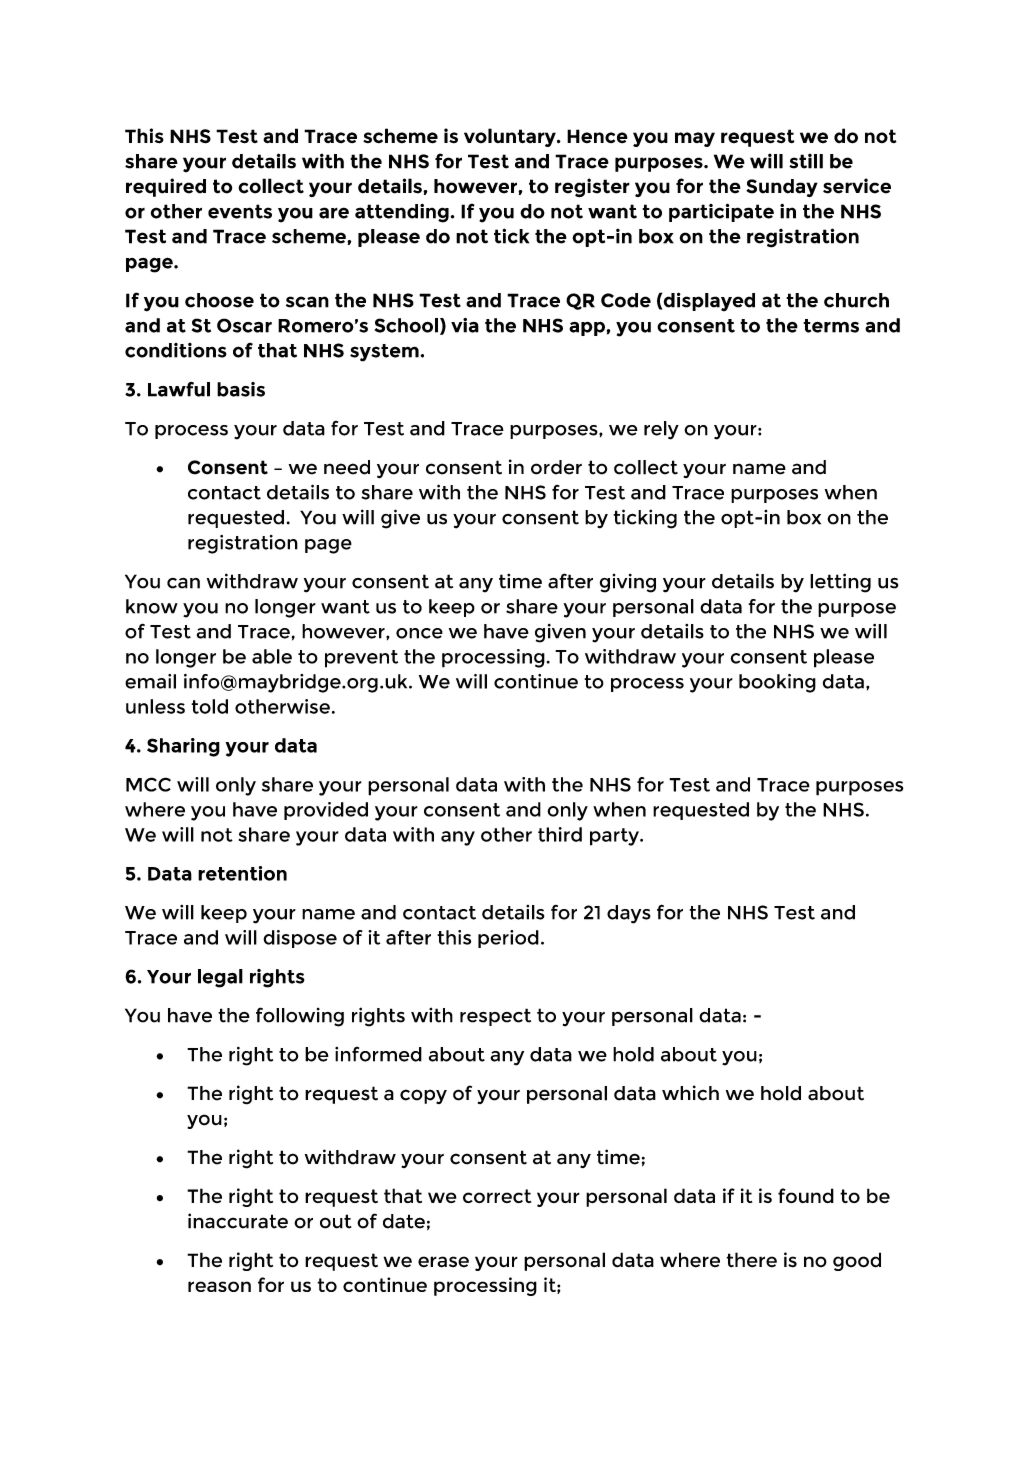 The image size is (1031, 1458). I want to click on told, so click(209, 706).
